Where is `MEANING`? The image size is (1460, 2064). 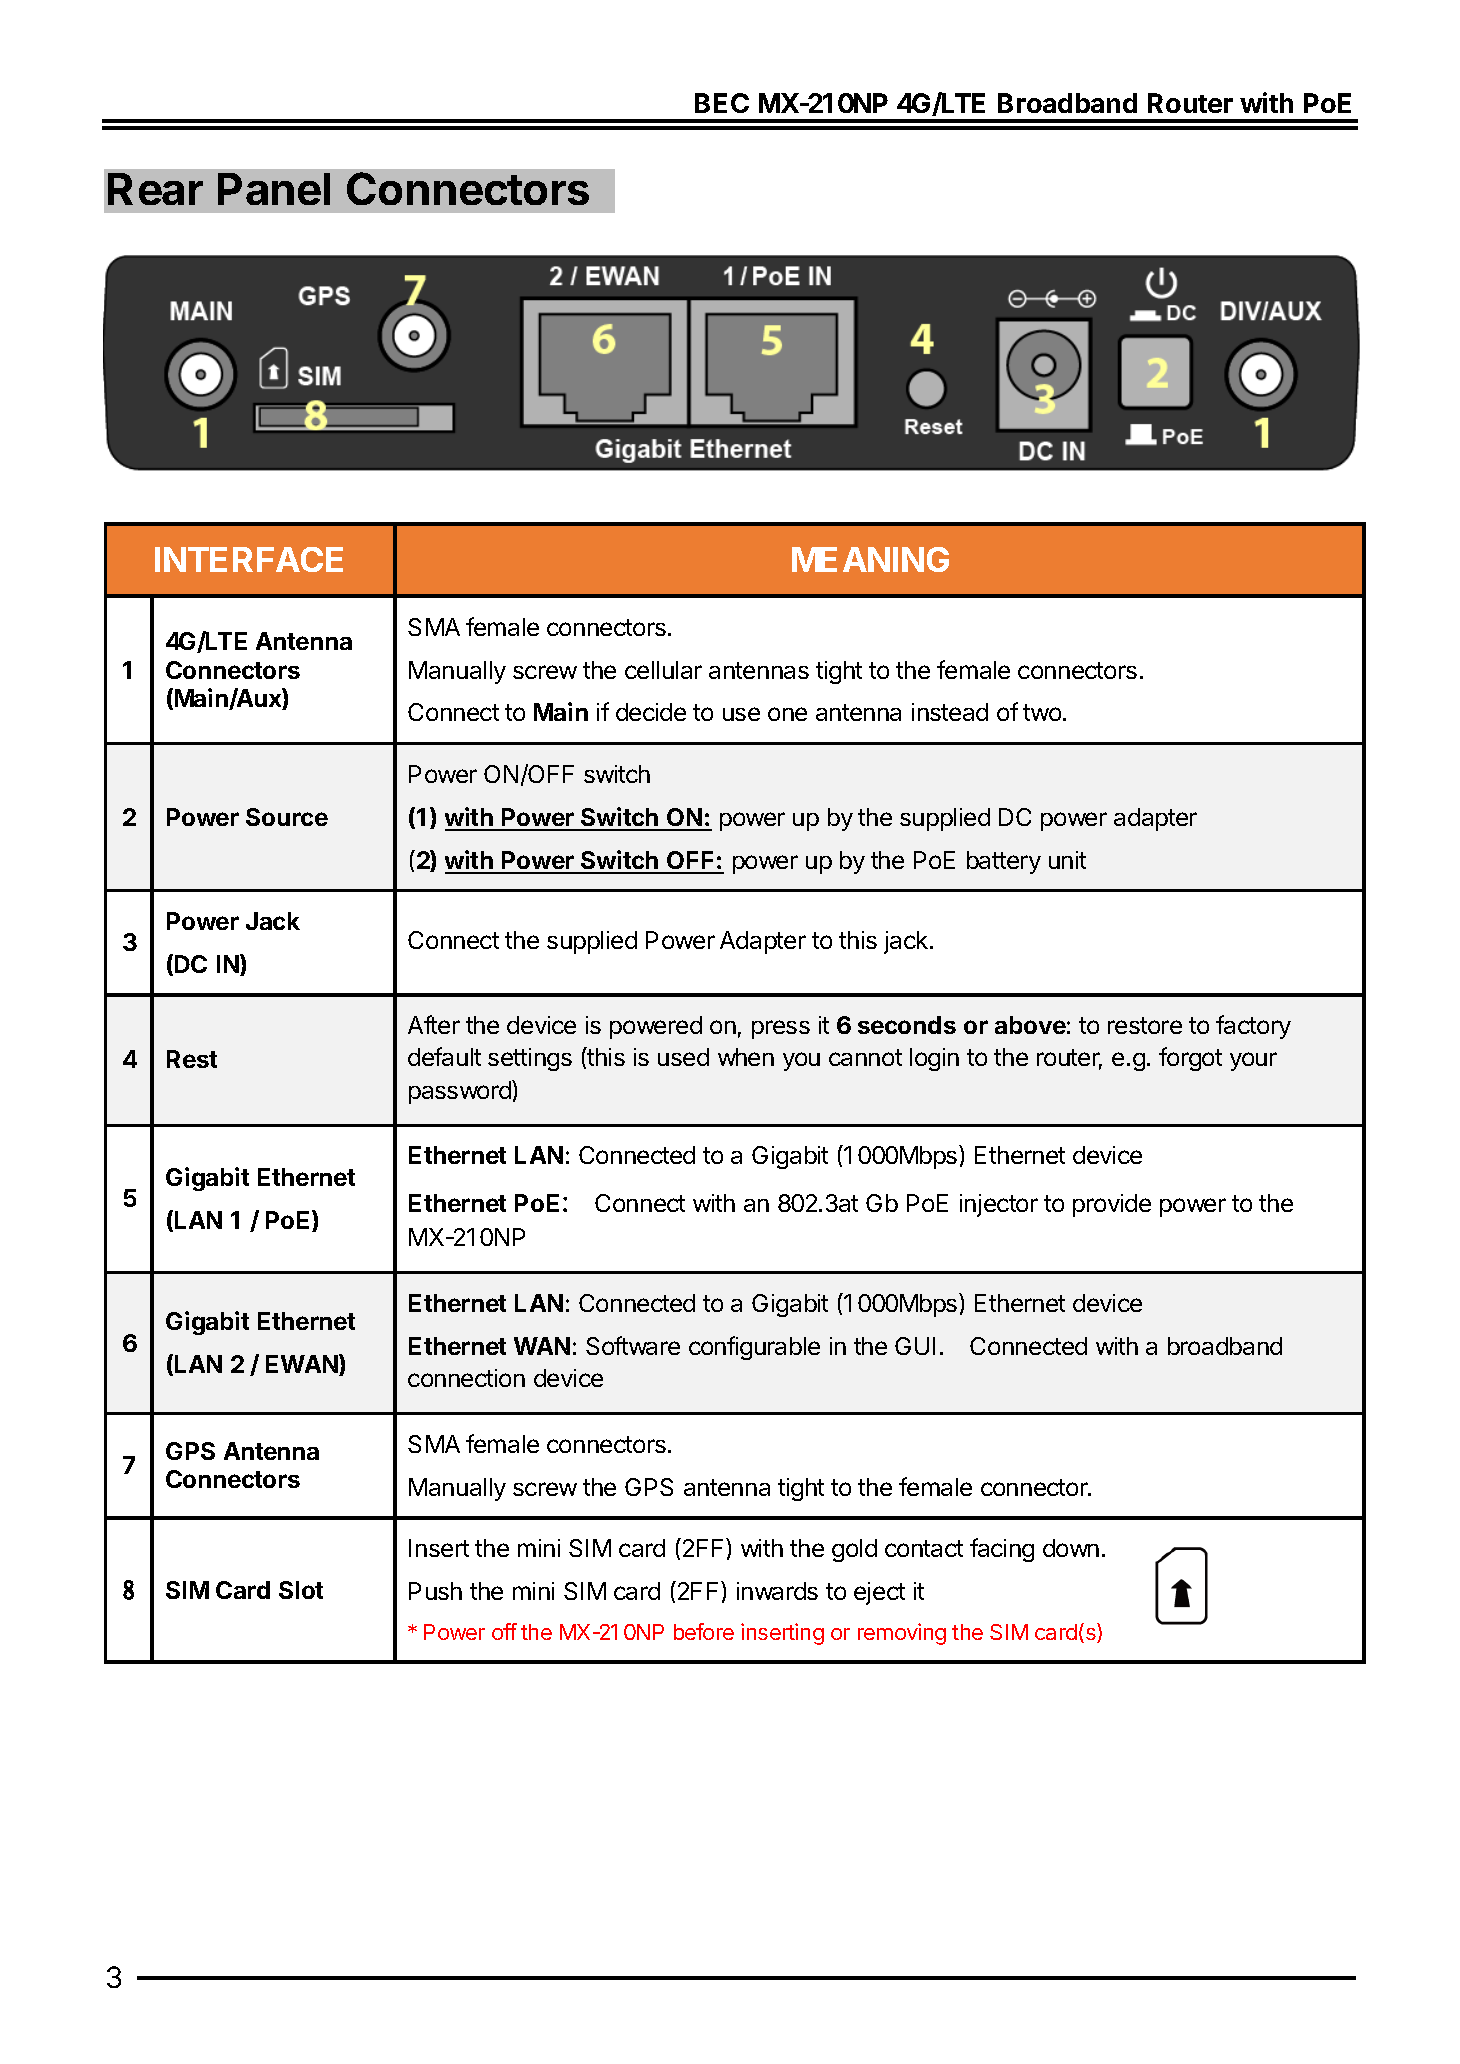 MEANING is located at coordinates (870, 559).
